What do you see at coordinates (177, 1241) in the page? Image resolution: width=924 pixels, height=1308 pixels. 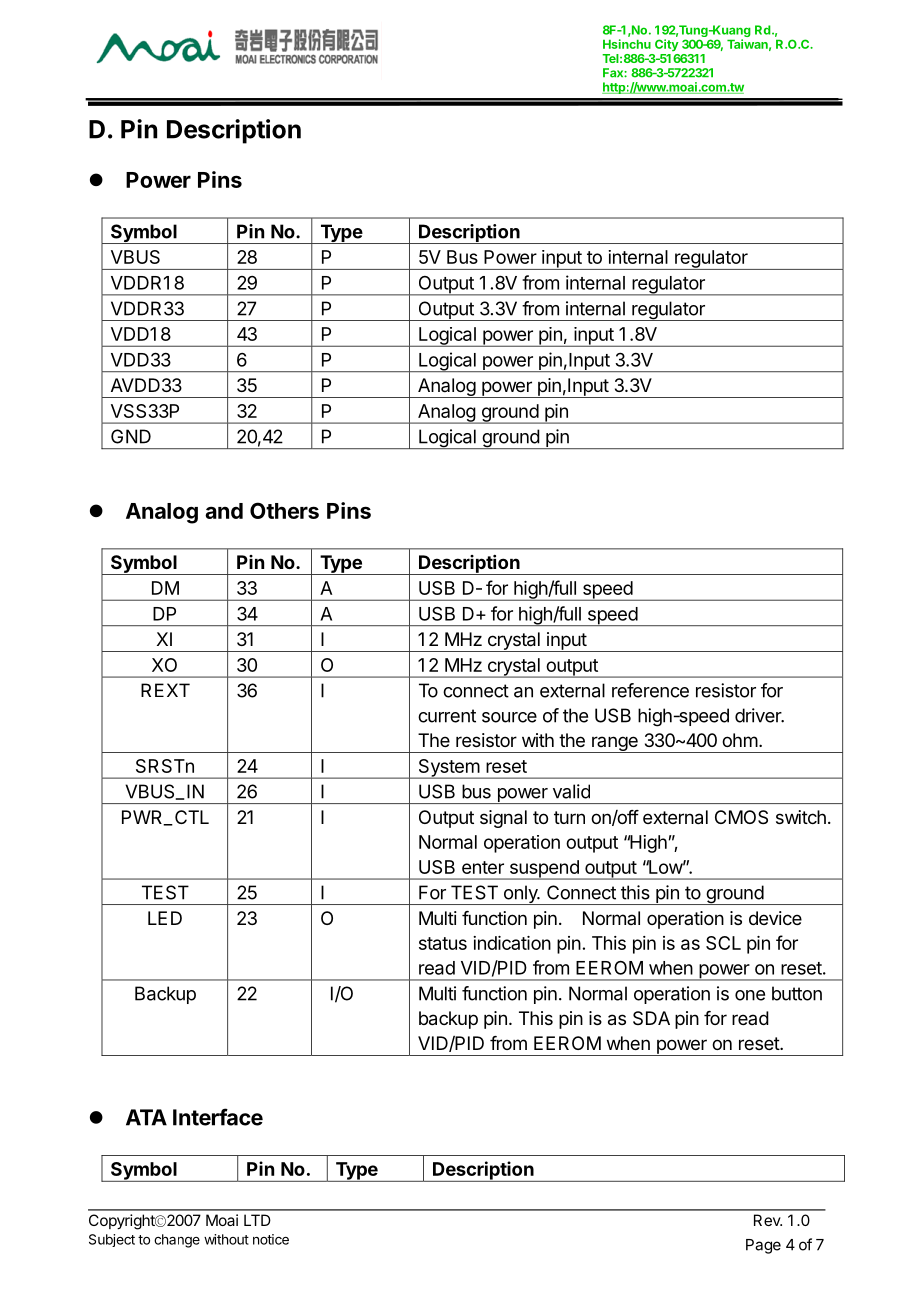 I see `change` at bounding box center [177, 1241].
